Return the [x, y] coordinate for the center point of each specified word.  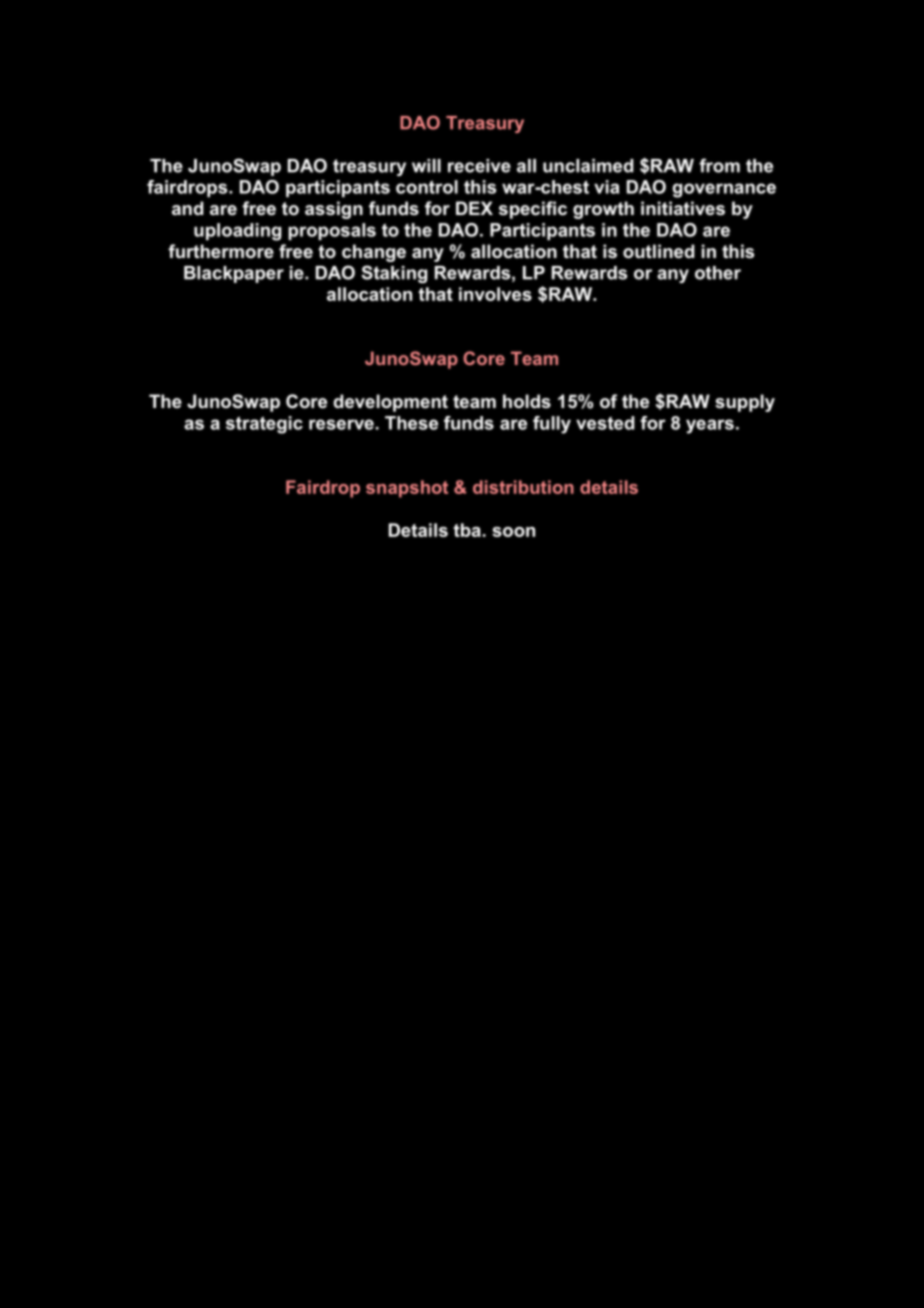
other [718, 273]
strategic [264, 425]
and [187, 208]
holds [527, 401]
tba [467, 530]
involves [495, 294]
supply [745, 403]
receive [479, 166]
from [719, 165]
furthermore [221, 251]
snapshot [407, 489]
